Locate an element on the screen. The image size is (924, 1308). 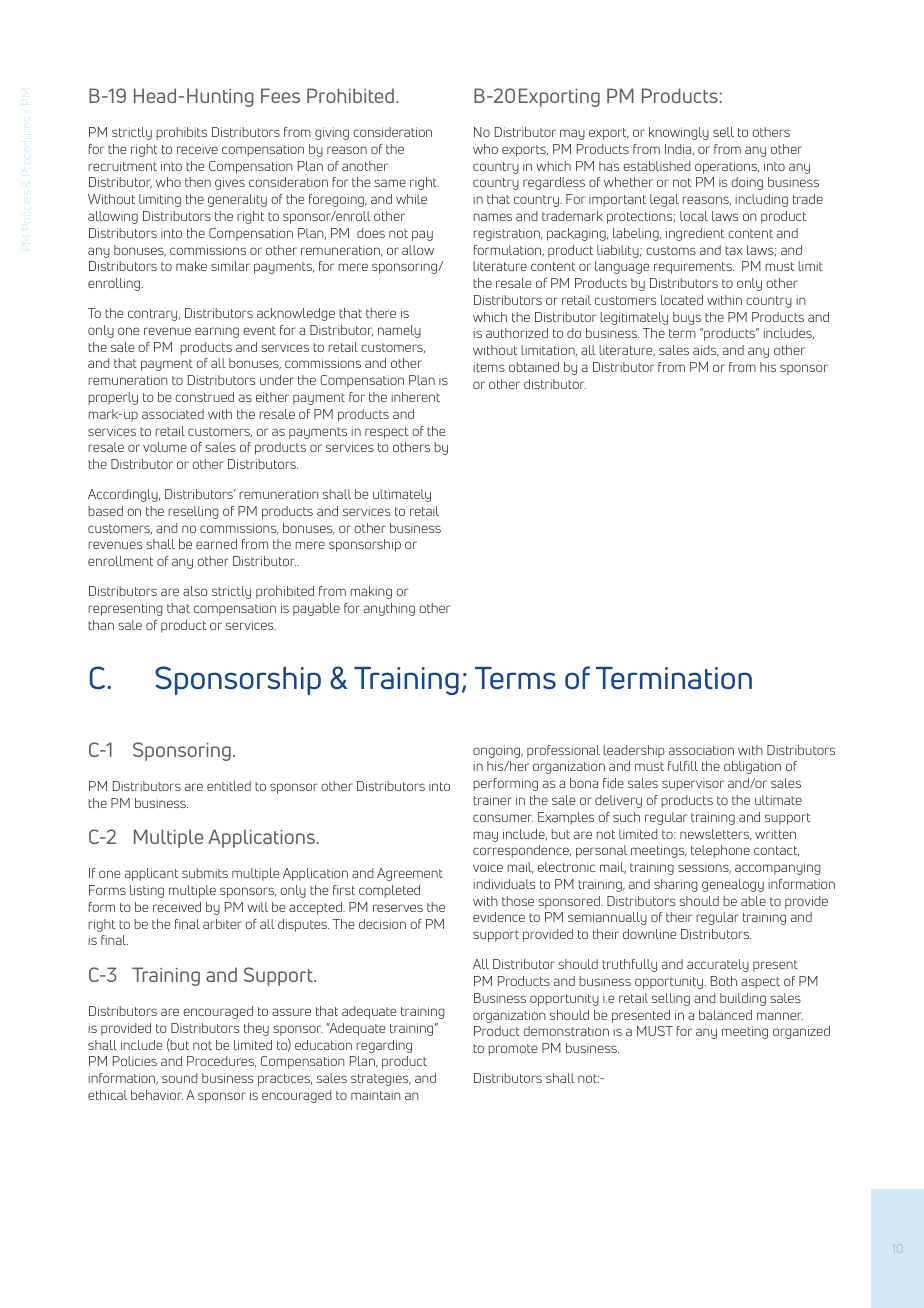
association is located at coordinates (701, 750).
